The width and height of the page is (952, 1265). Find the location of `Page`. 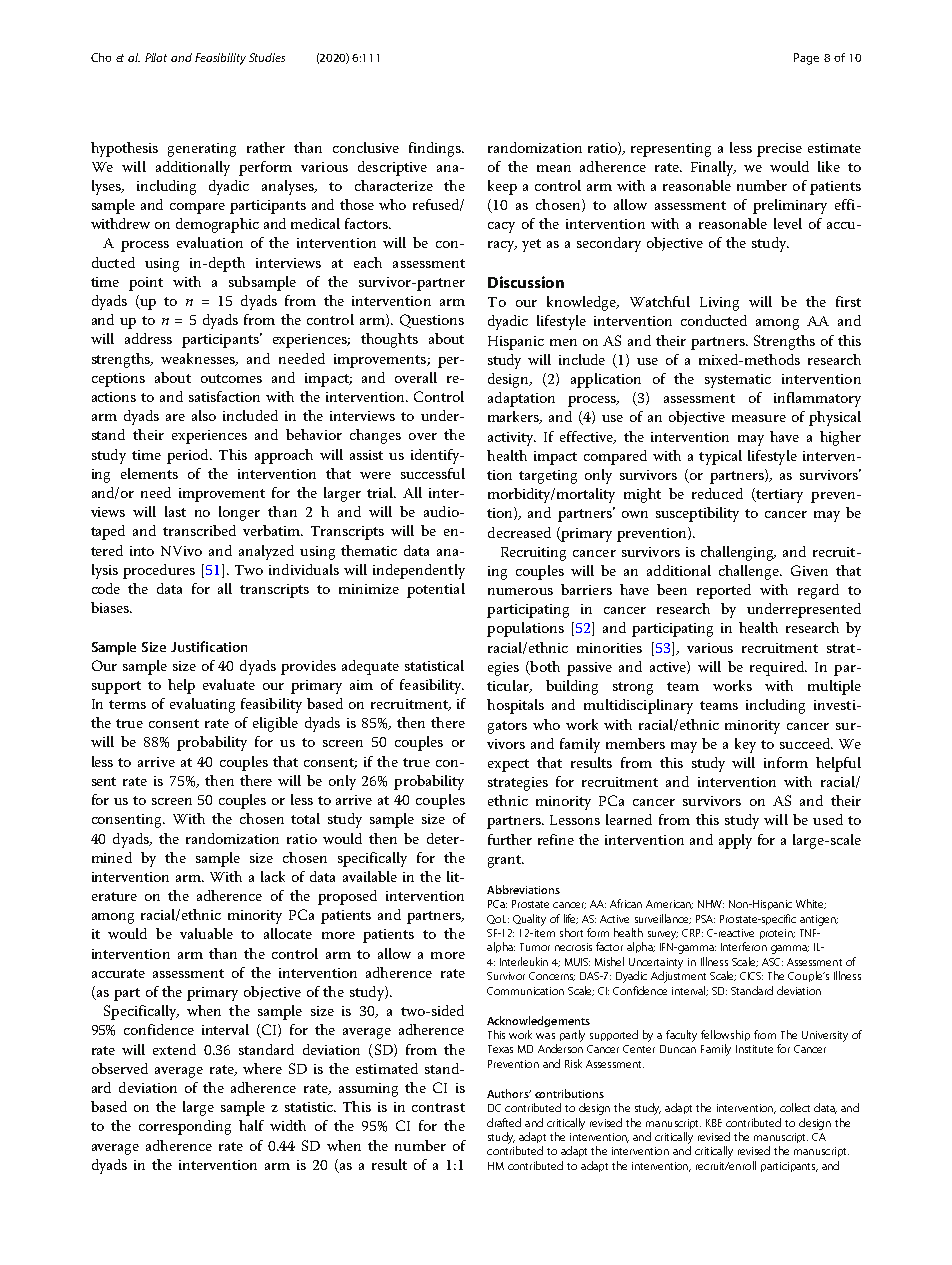

Page is located at coordinates (806, 59).
